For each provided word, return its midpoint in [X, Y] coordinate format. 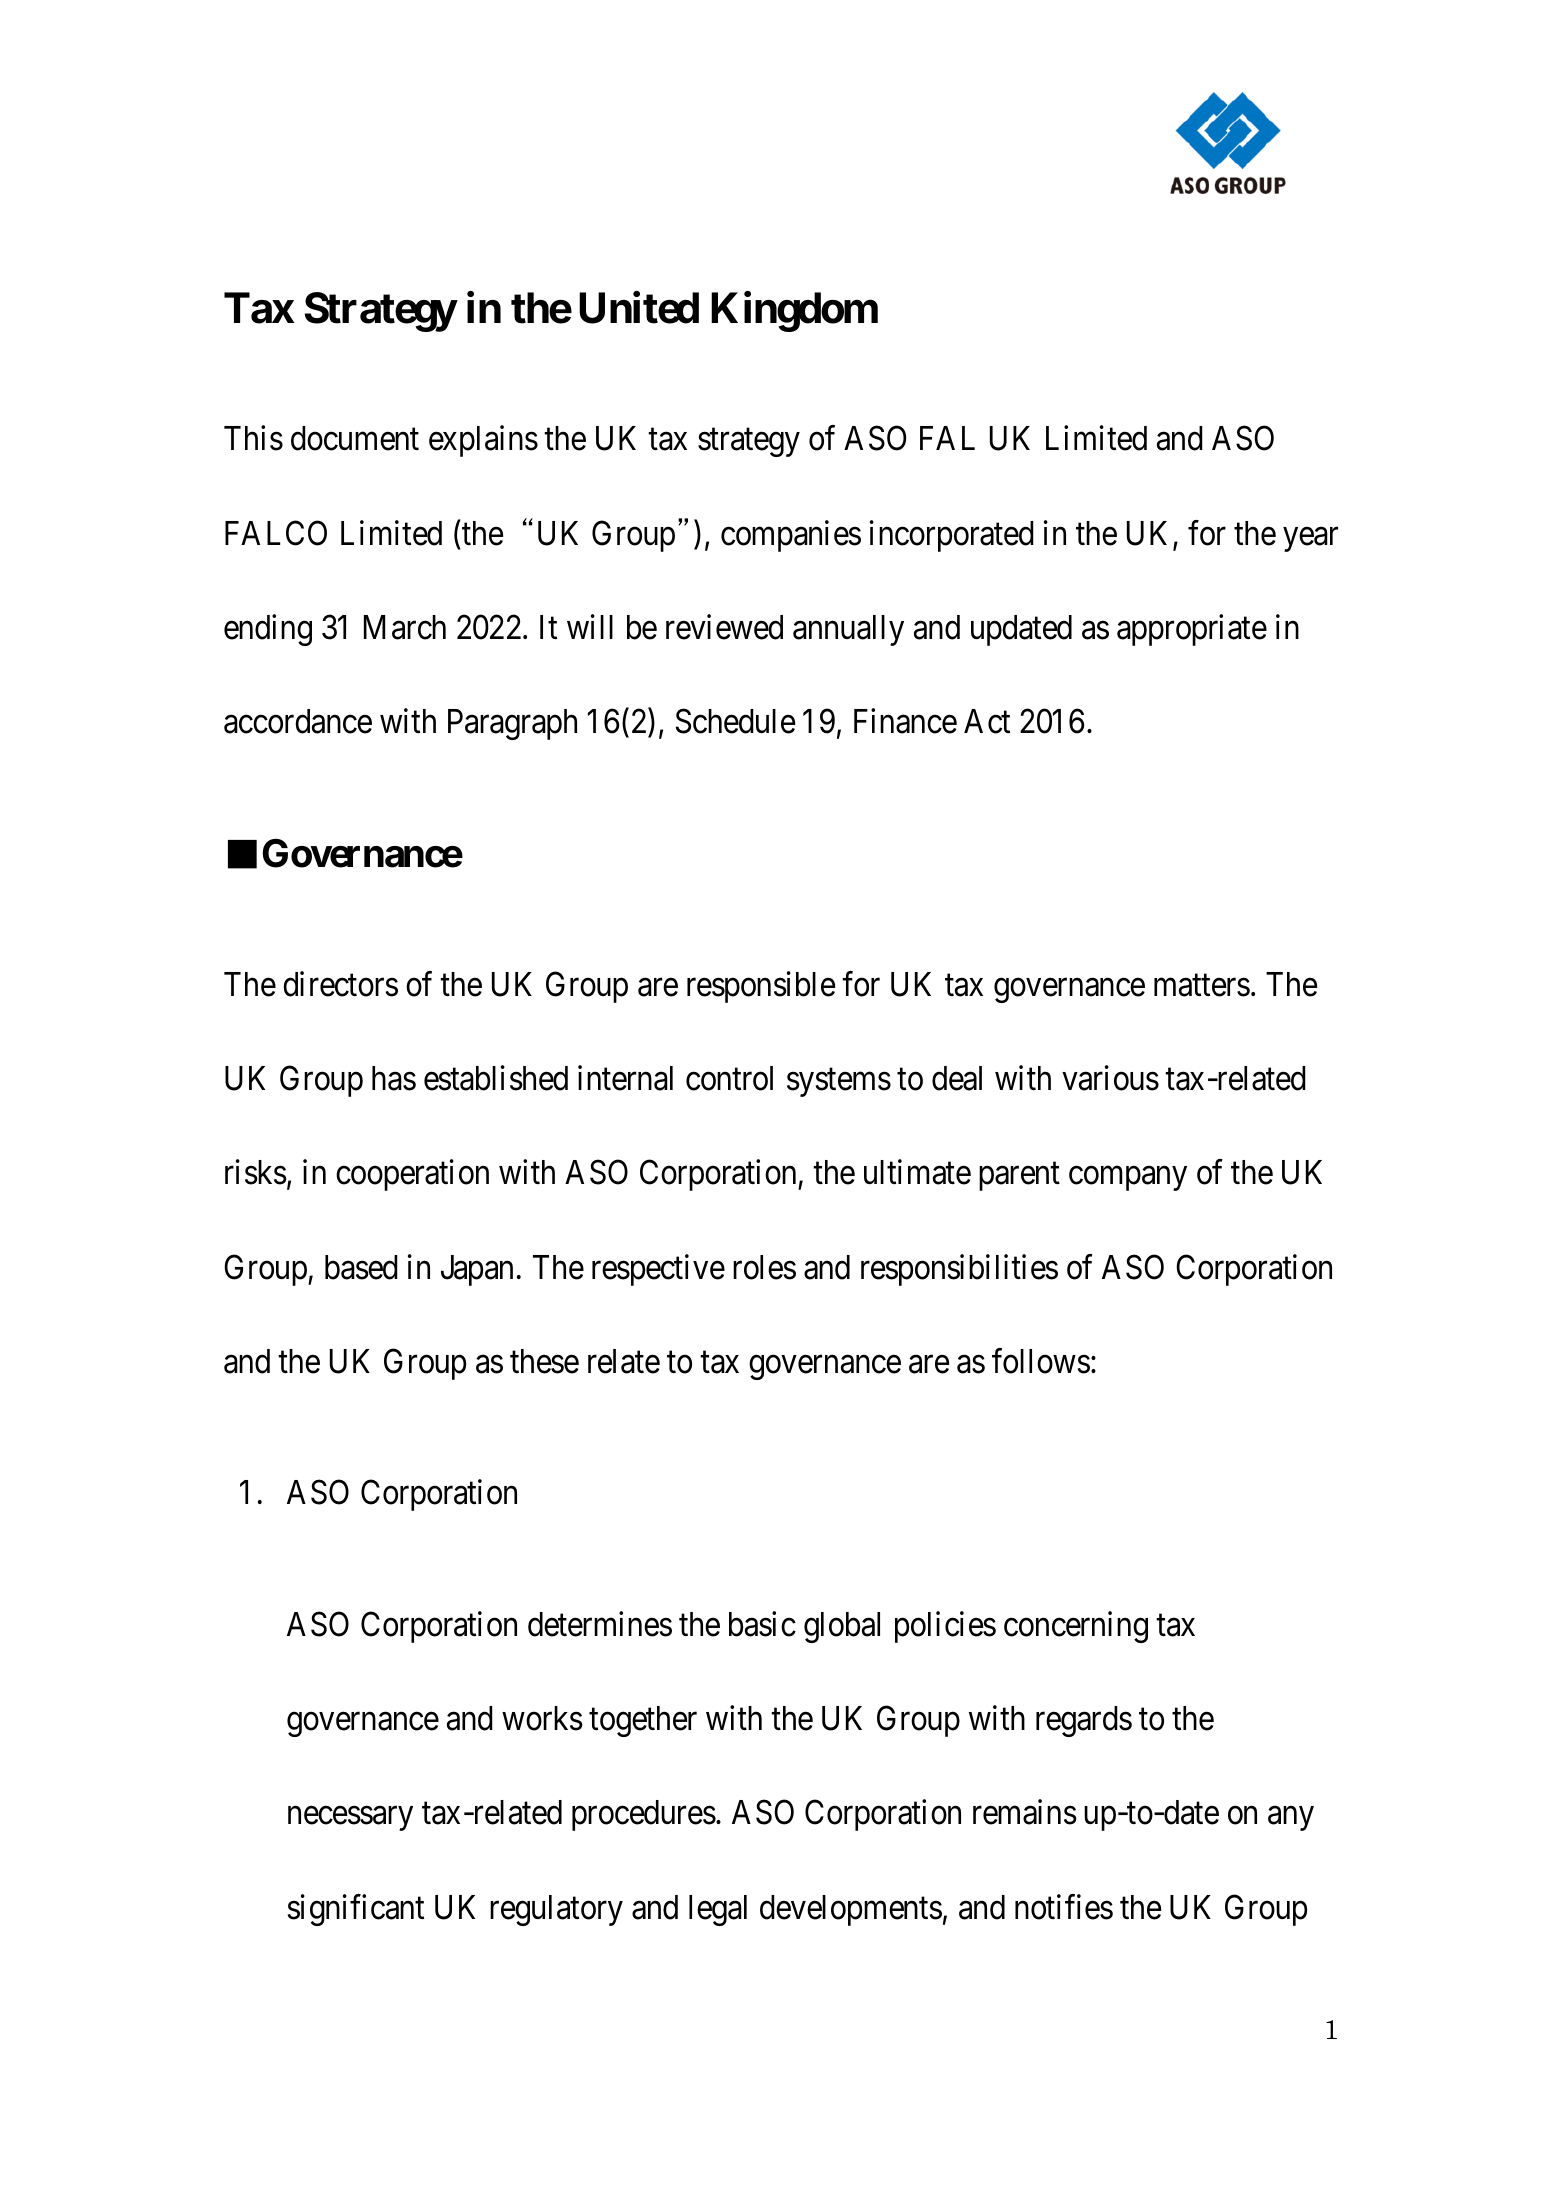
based [361, 1267]
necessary [350, 1819]
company [1128, 1179]
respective [658, 1270]
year [1310, 540]
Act [987, 721]
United [639, 308]
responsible [761, 987]
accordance [298, 721]
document [355, 438]
